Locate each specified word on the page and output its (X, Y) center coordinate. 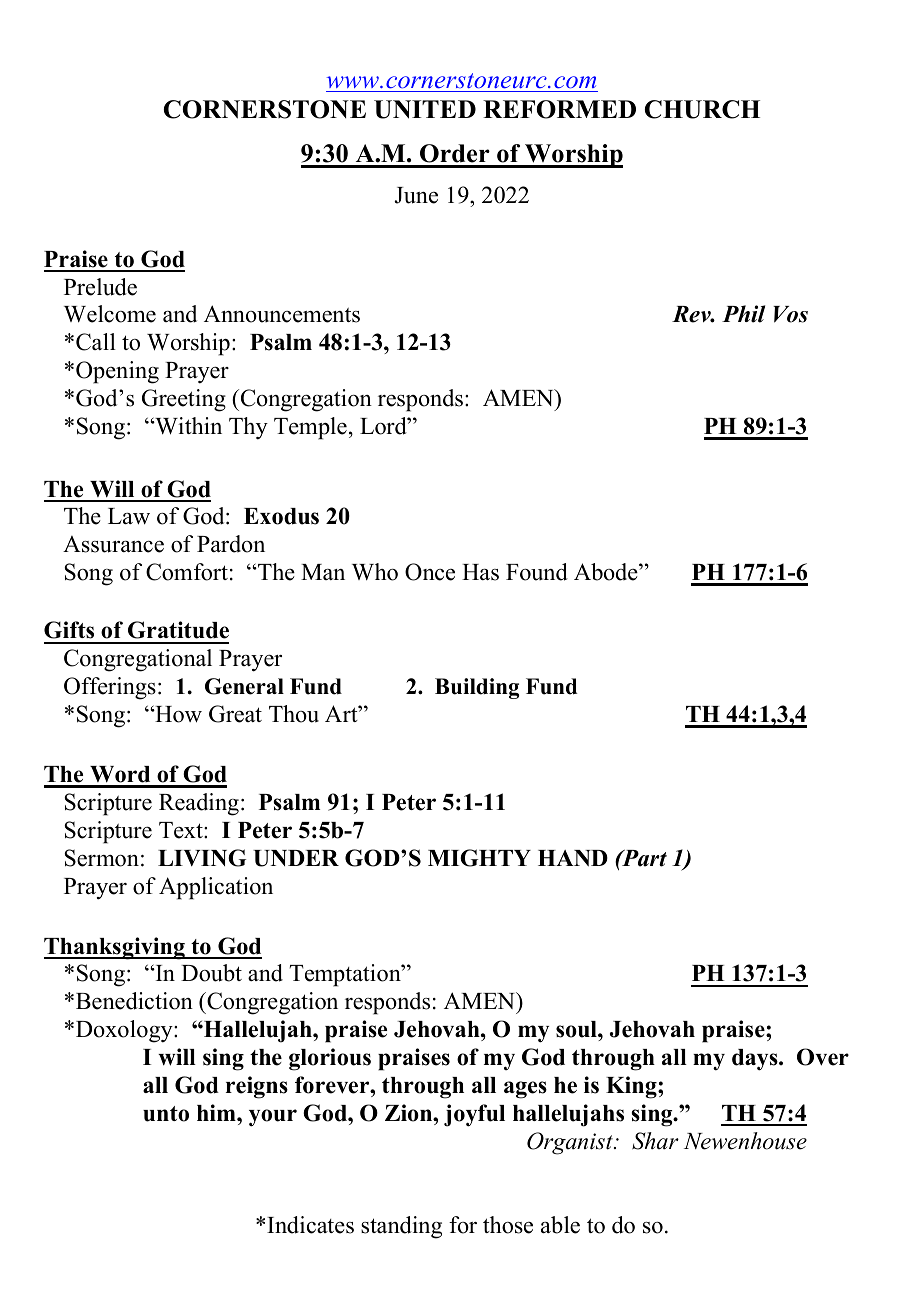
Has (480, 572)
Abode (607, 572)
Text (182, 830)
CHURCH (702, 109)
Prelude (100, 287)
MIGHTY (479, 858)
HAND (573, 858)
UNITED (425, 109)
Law (129, 516)
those (508, 1225)
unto (166, 1114)
